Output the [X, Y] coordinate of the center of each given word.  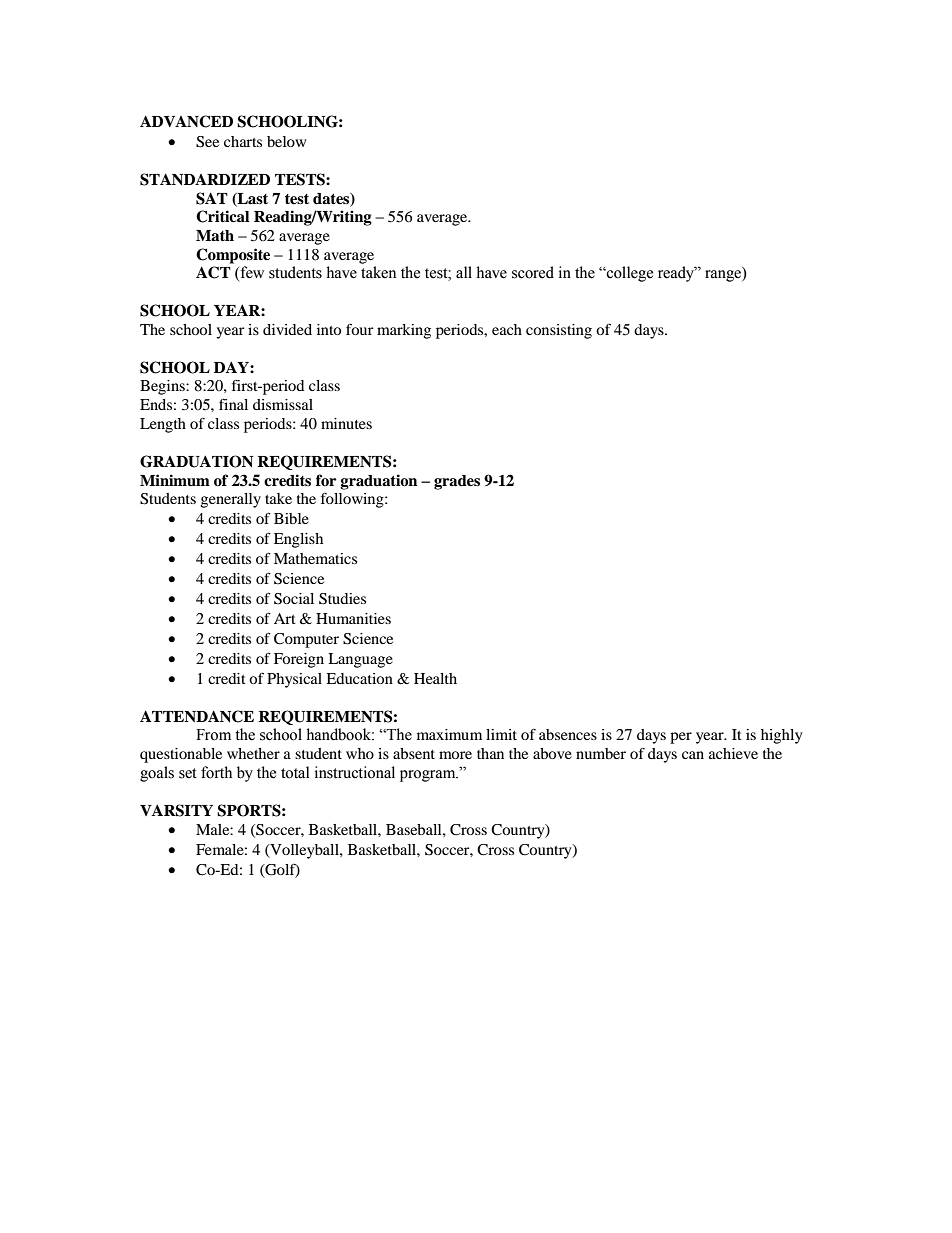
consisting [559, 331]
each [507, 329]
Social [294, 599]
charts [243, 141]
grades [457, 482]
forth [216, 772]
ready [677, 274]
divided [287, 329]
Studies [342, 599]
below [286, 141]
